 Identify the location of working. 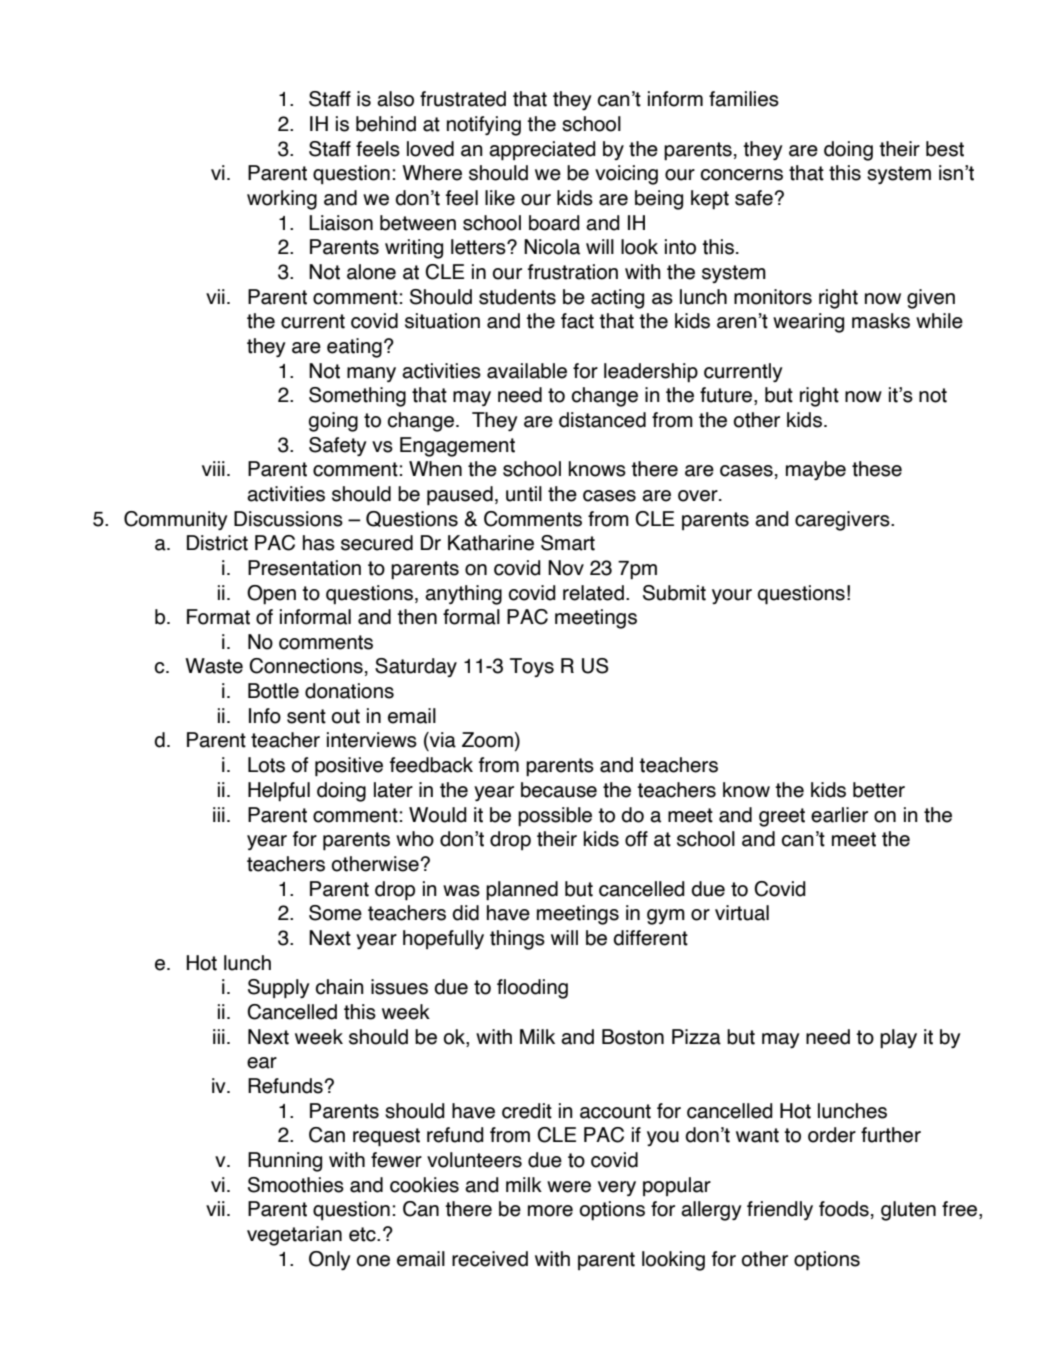
(282, 200).
